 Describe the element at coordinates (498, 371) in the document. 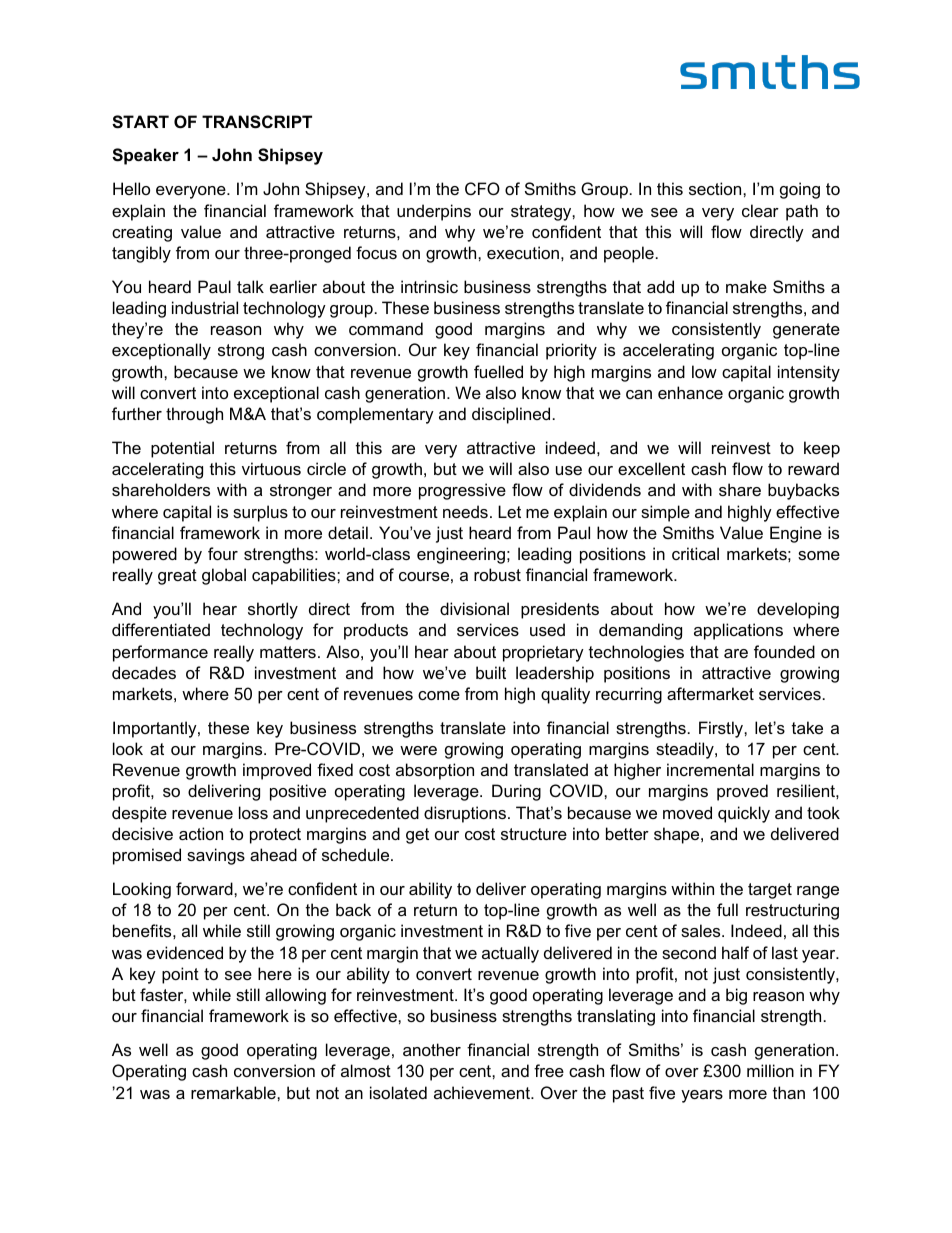

I see `fuelled` at that location.
